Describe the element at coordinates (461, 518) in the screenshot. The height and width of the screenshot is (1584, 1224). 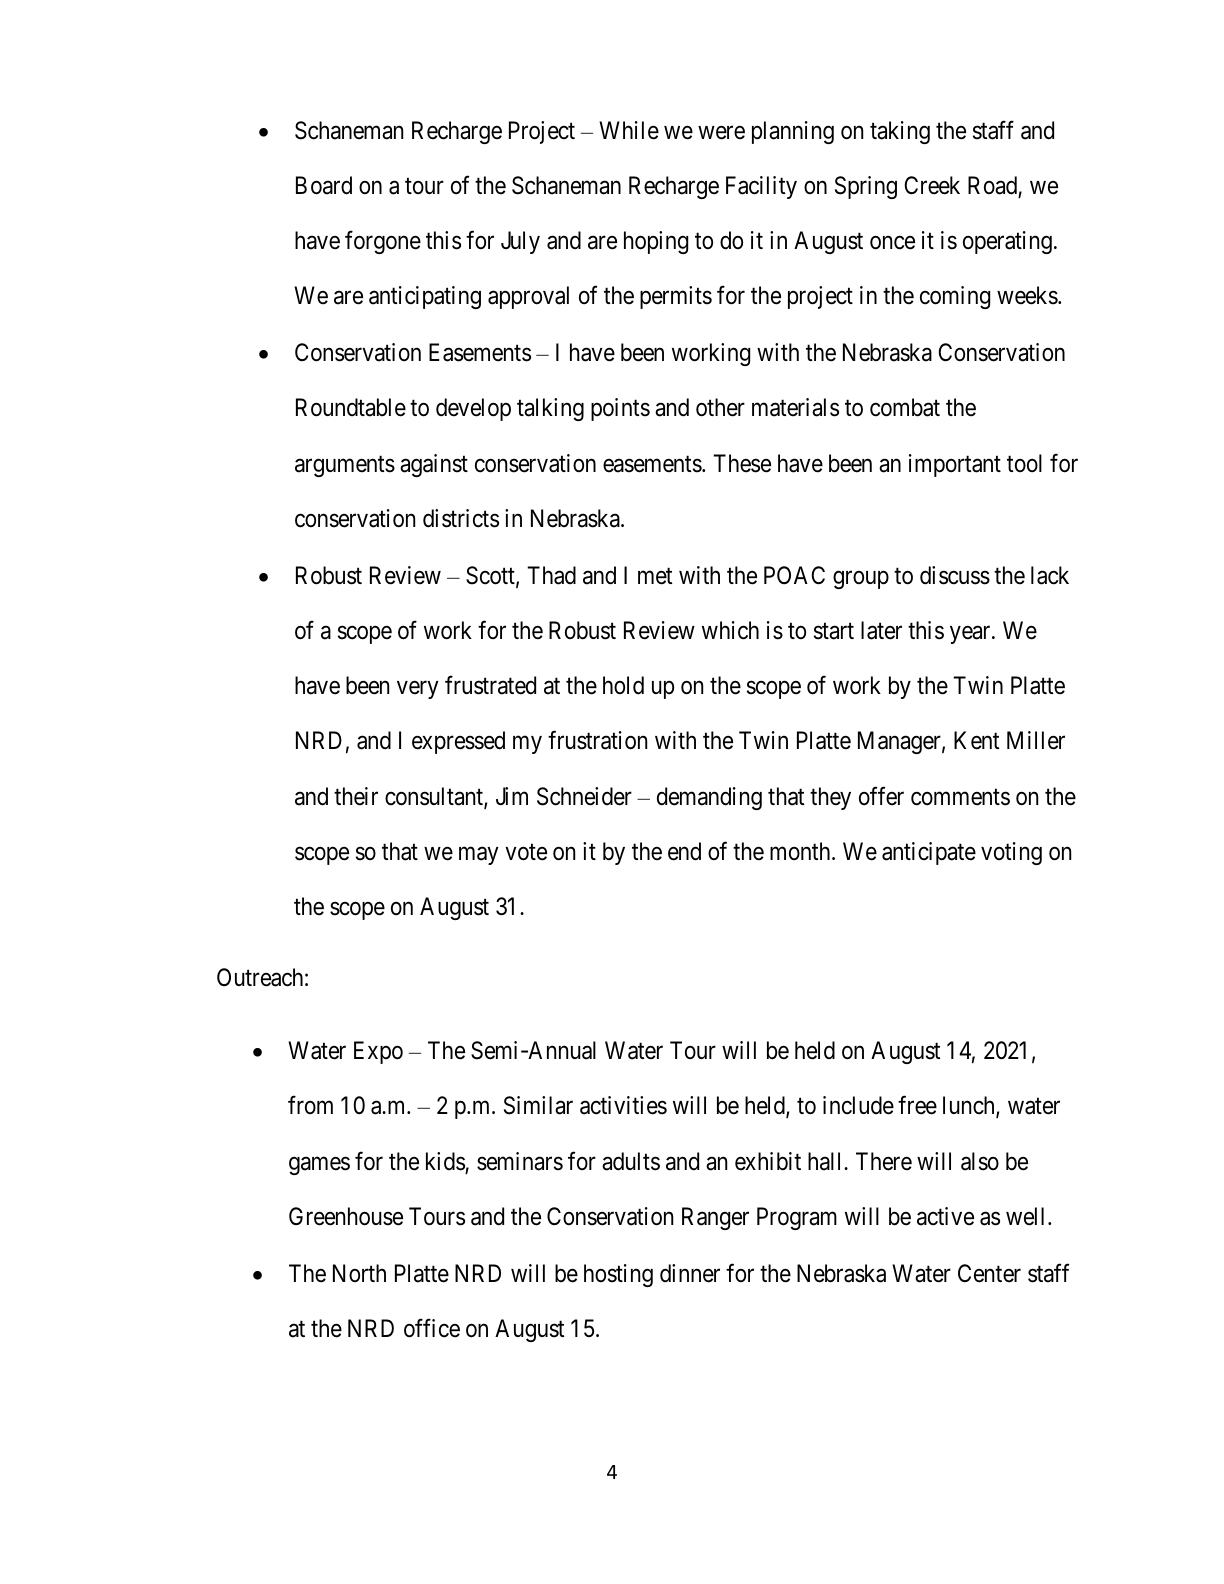
I see `districts` at that location.
